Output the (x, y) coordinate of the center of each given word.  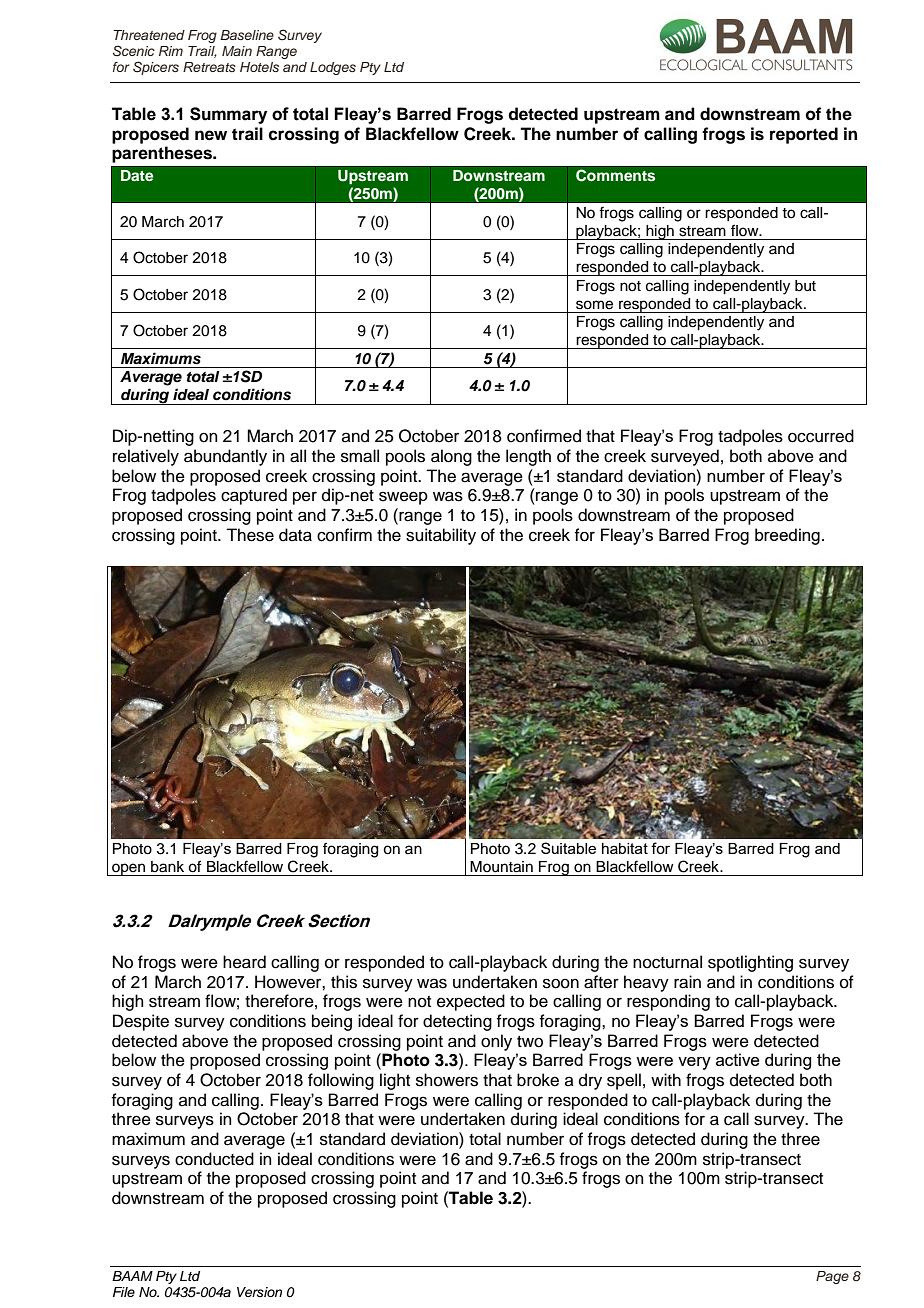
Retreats (209, 67)
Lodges (333, 68)
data (295, 535)
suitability (441, 536)
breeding (787, 536)
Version (259, 1292)
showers (447, 1080)
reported (804, 135)
